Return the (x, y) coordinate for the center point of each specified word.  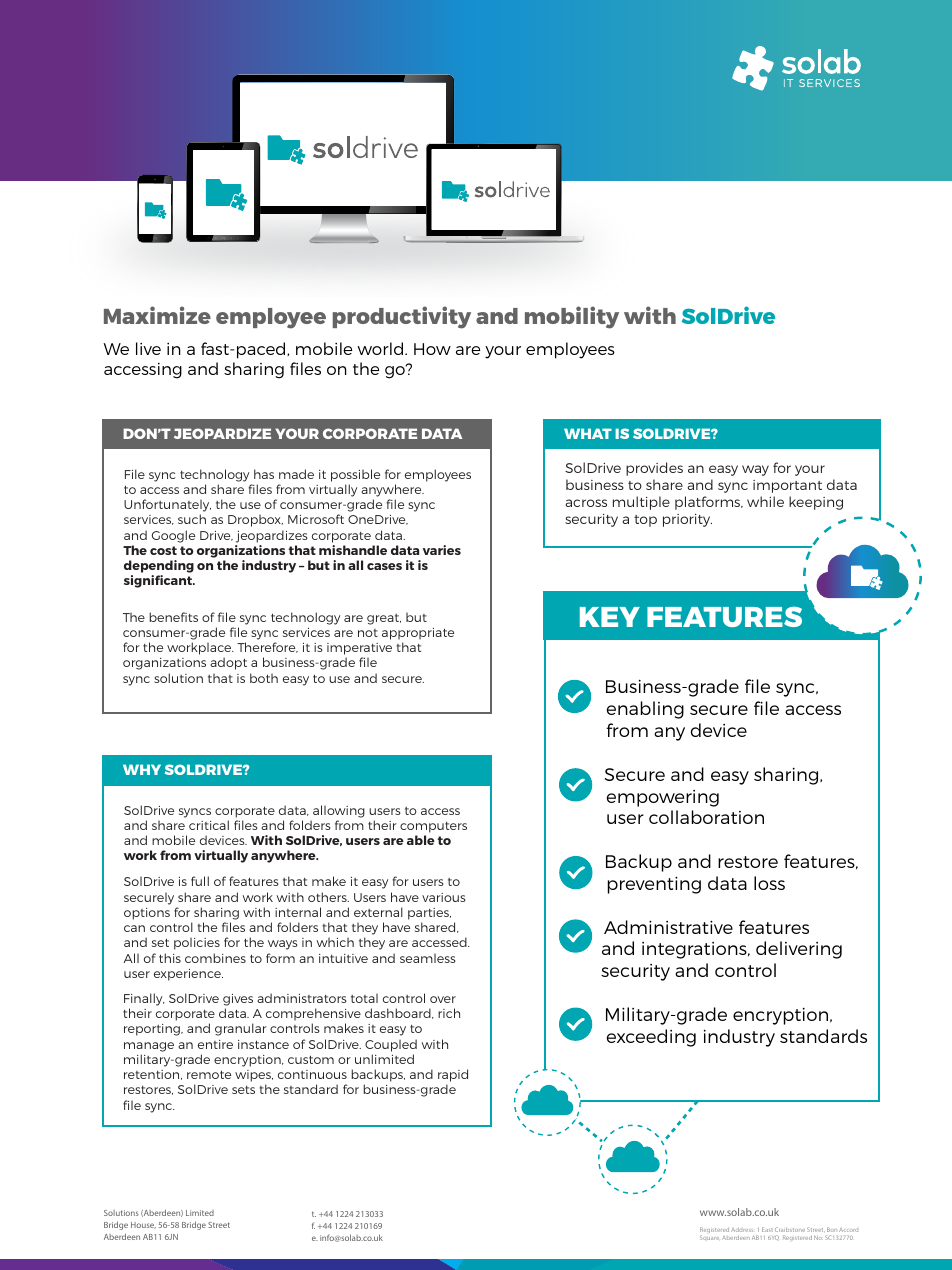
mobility (572, 317)
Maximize (157, 315)
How (432, 349)
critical (209, 825)
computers (433, 827)
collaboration (706, 817)
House (143, 1225)
